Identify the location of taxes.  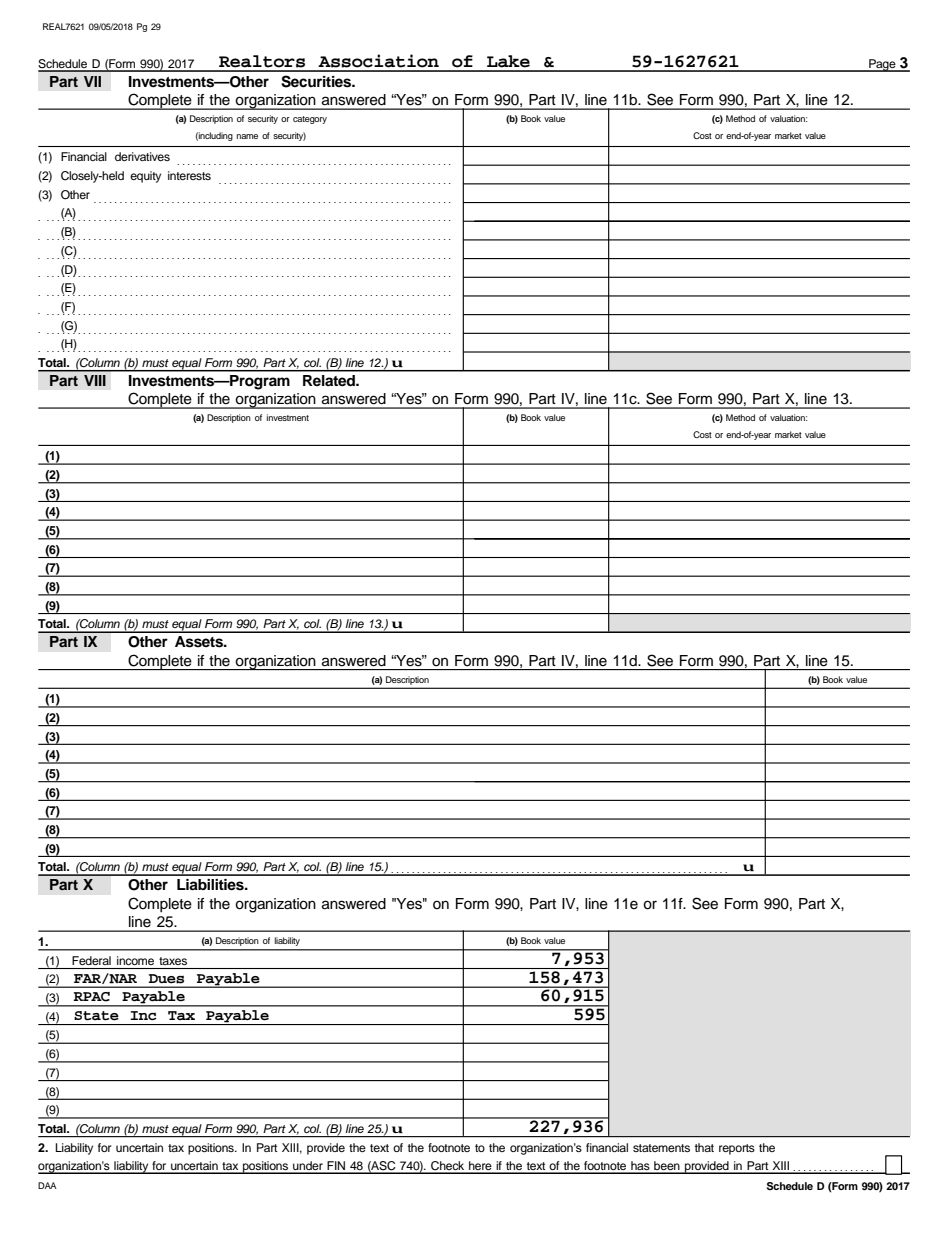
(173, 961).
